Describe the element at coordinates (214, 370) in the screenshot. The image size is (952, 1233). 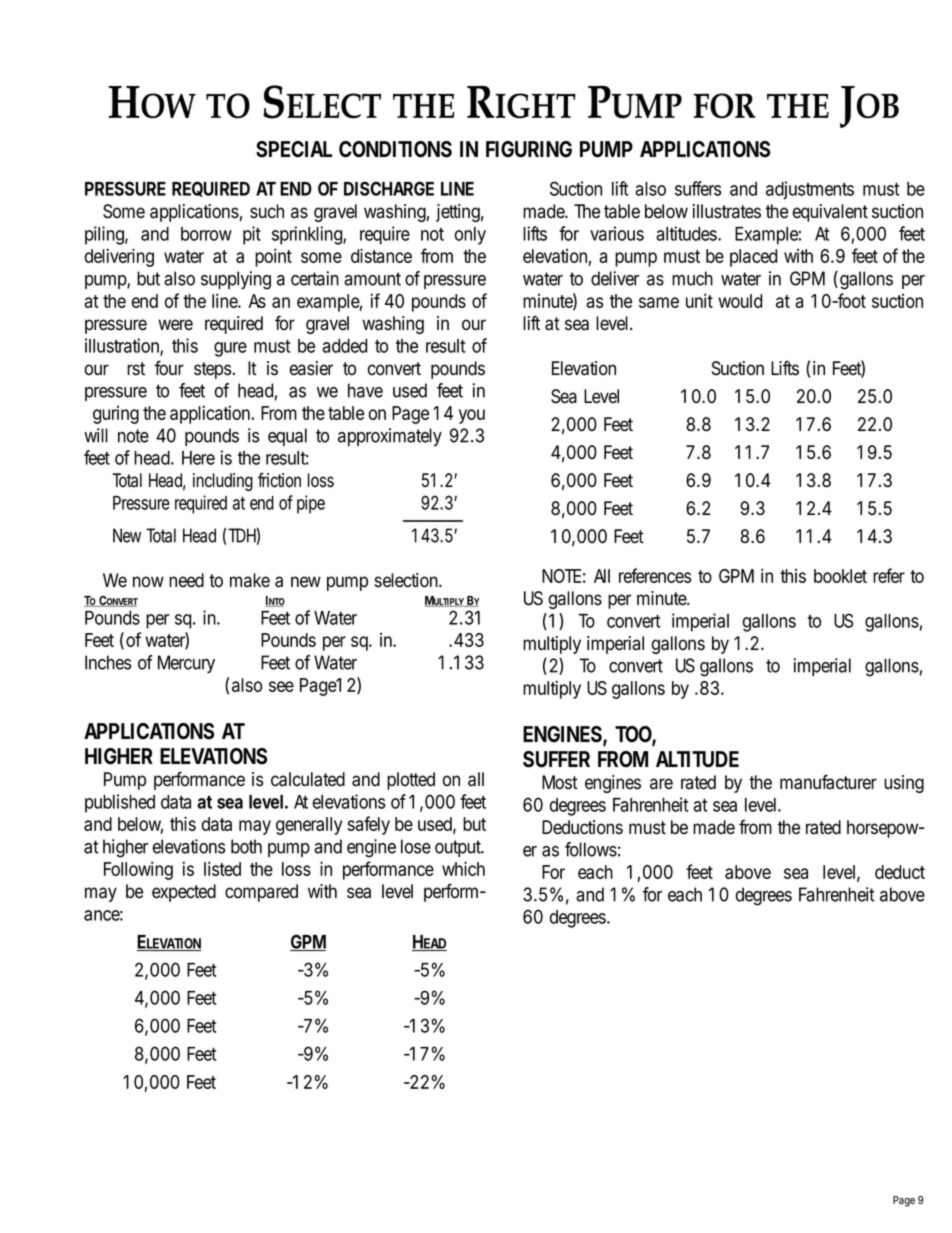
I see `steps` at that location.
